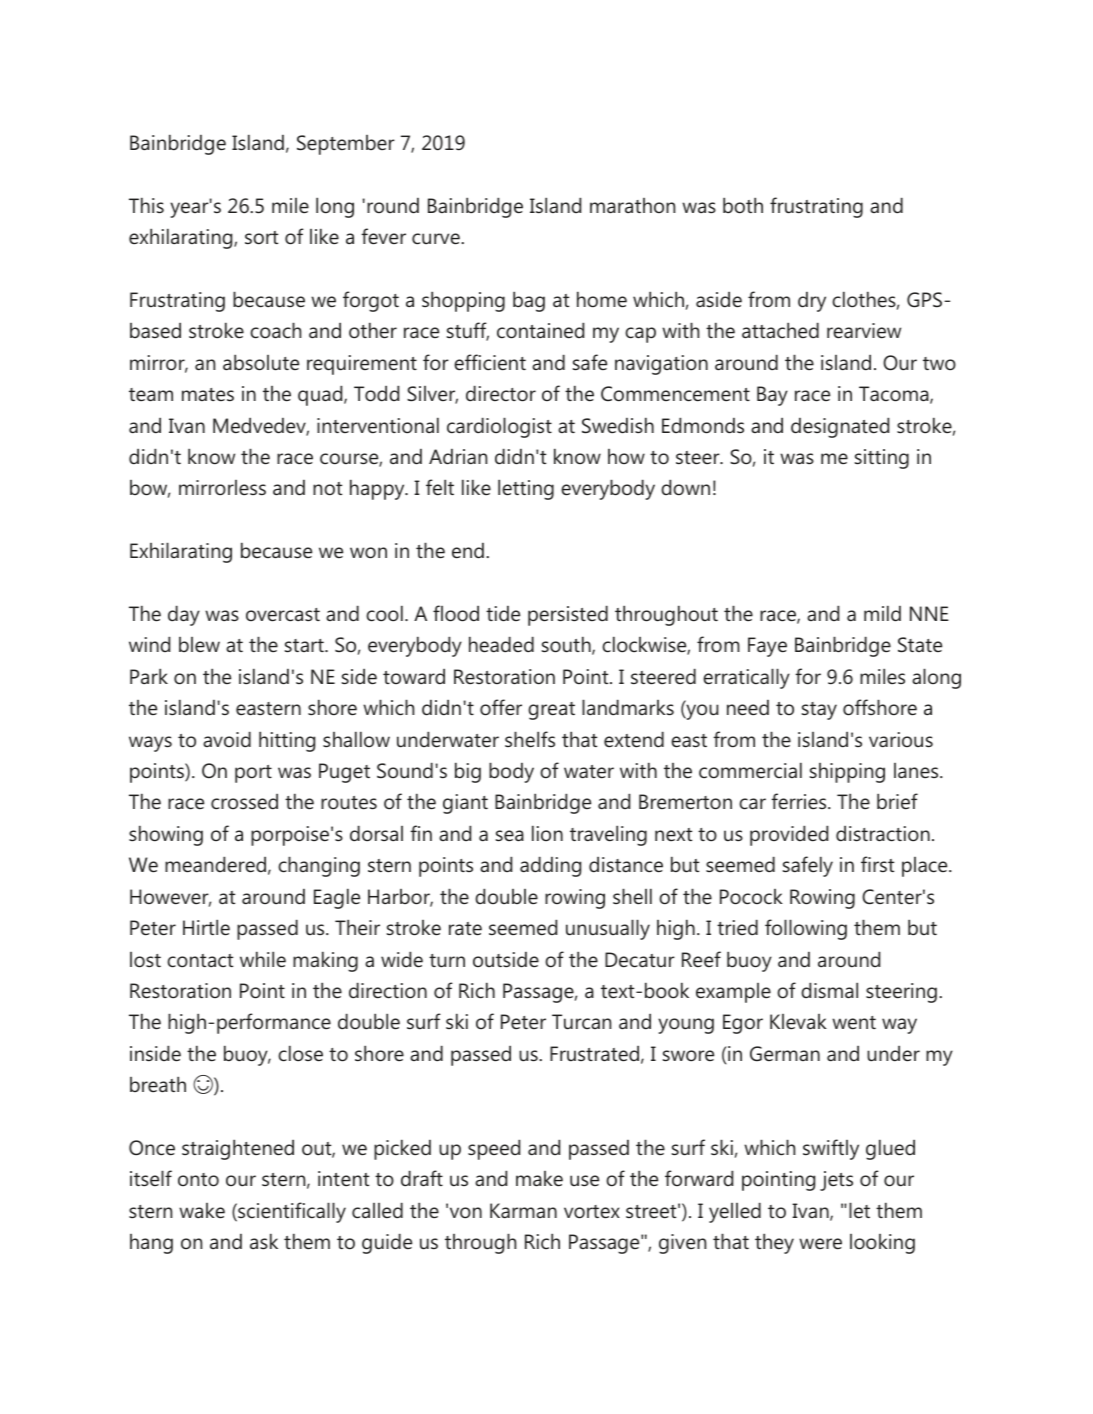 The width and height of the document is (1093, 1414). Describe the element at coordinates (819, 711) in the document. I see `stay` at that location.
